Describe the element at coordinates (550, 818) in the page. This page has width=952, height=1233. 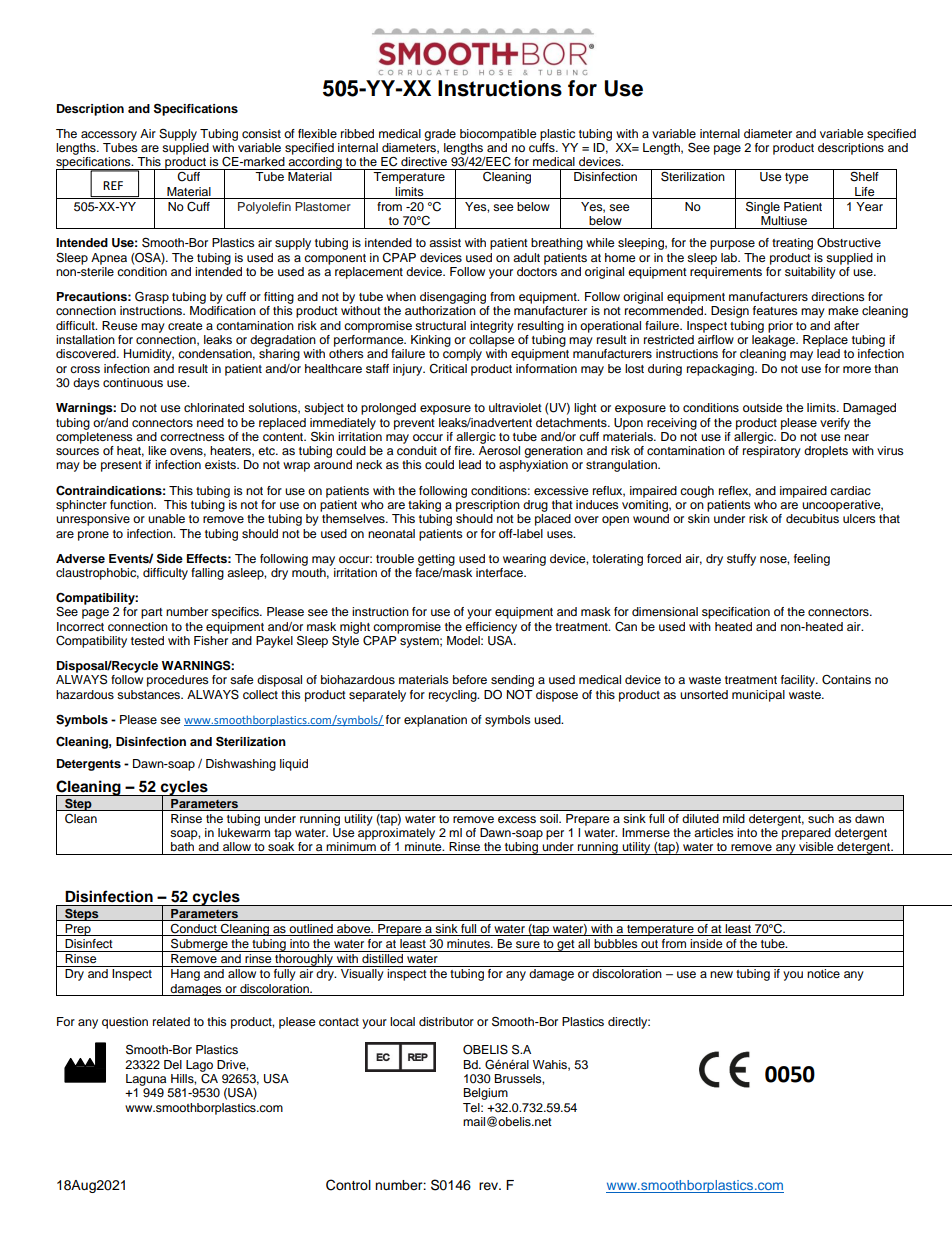
I see `soil` at that location.
